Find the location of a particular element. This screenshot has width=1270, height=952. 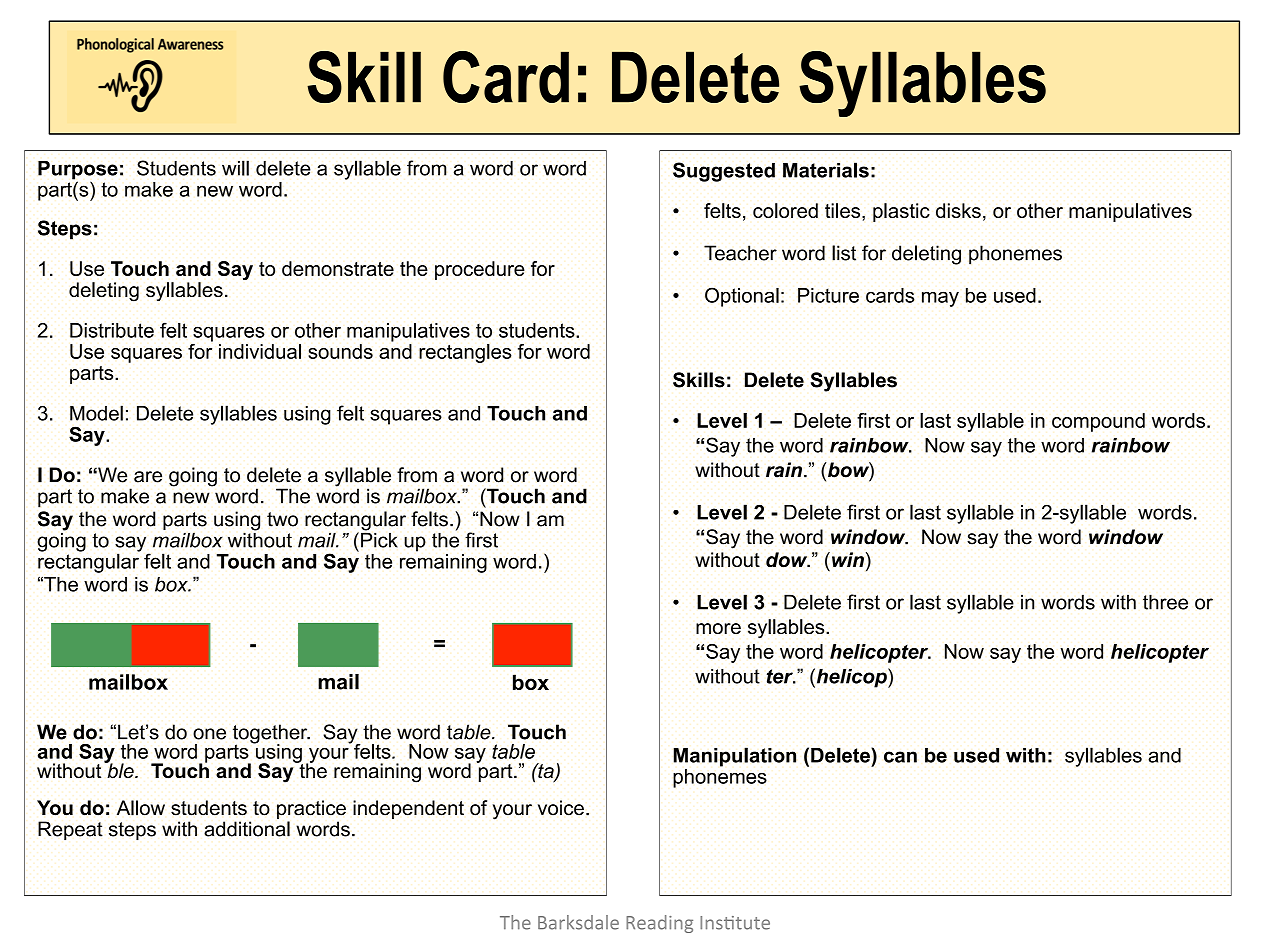

Barksdale is located at coordinates (578, 922).
